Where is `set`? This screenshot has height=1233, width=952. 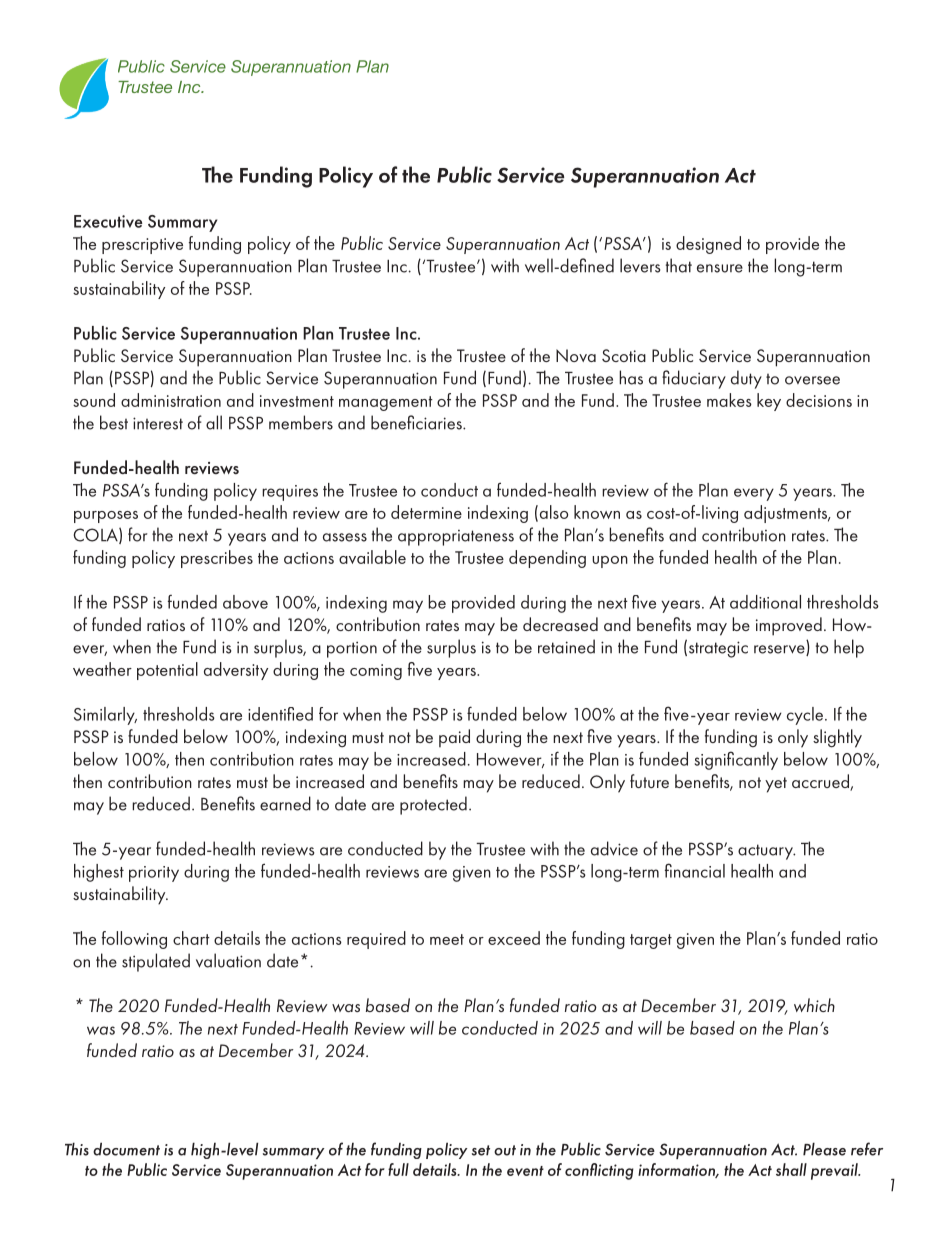
set is located at coordinates (481, 1150).
